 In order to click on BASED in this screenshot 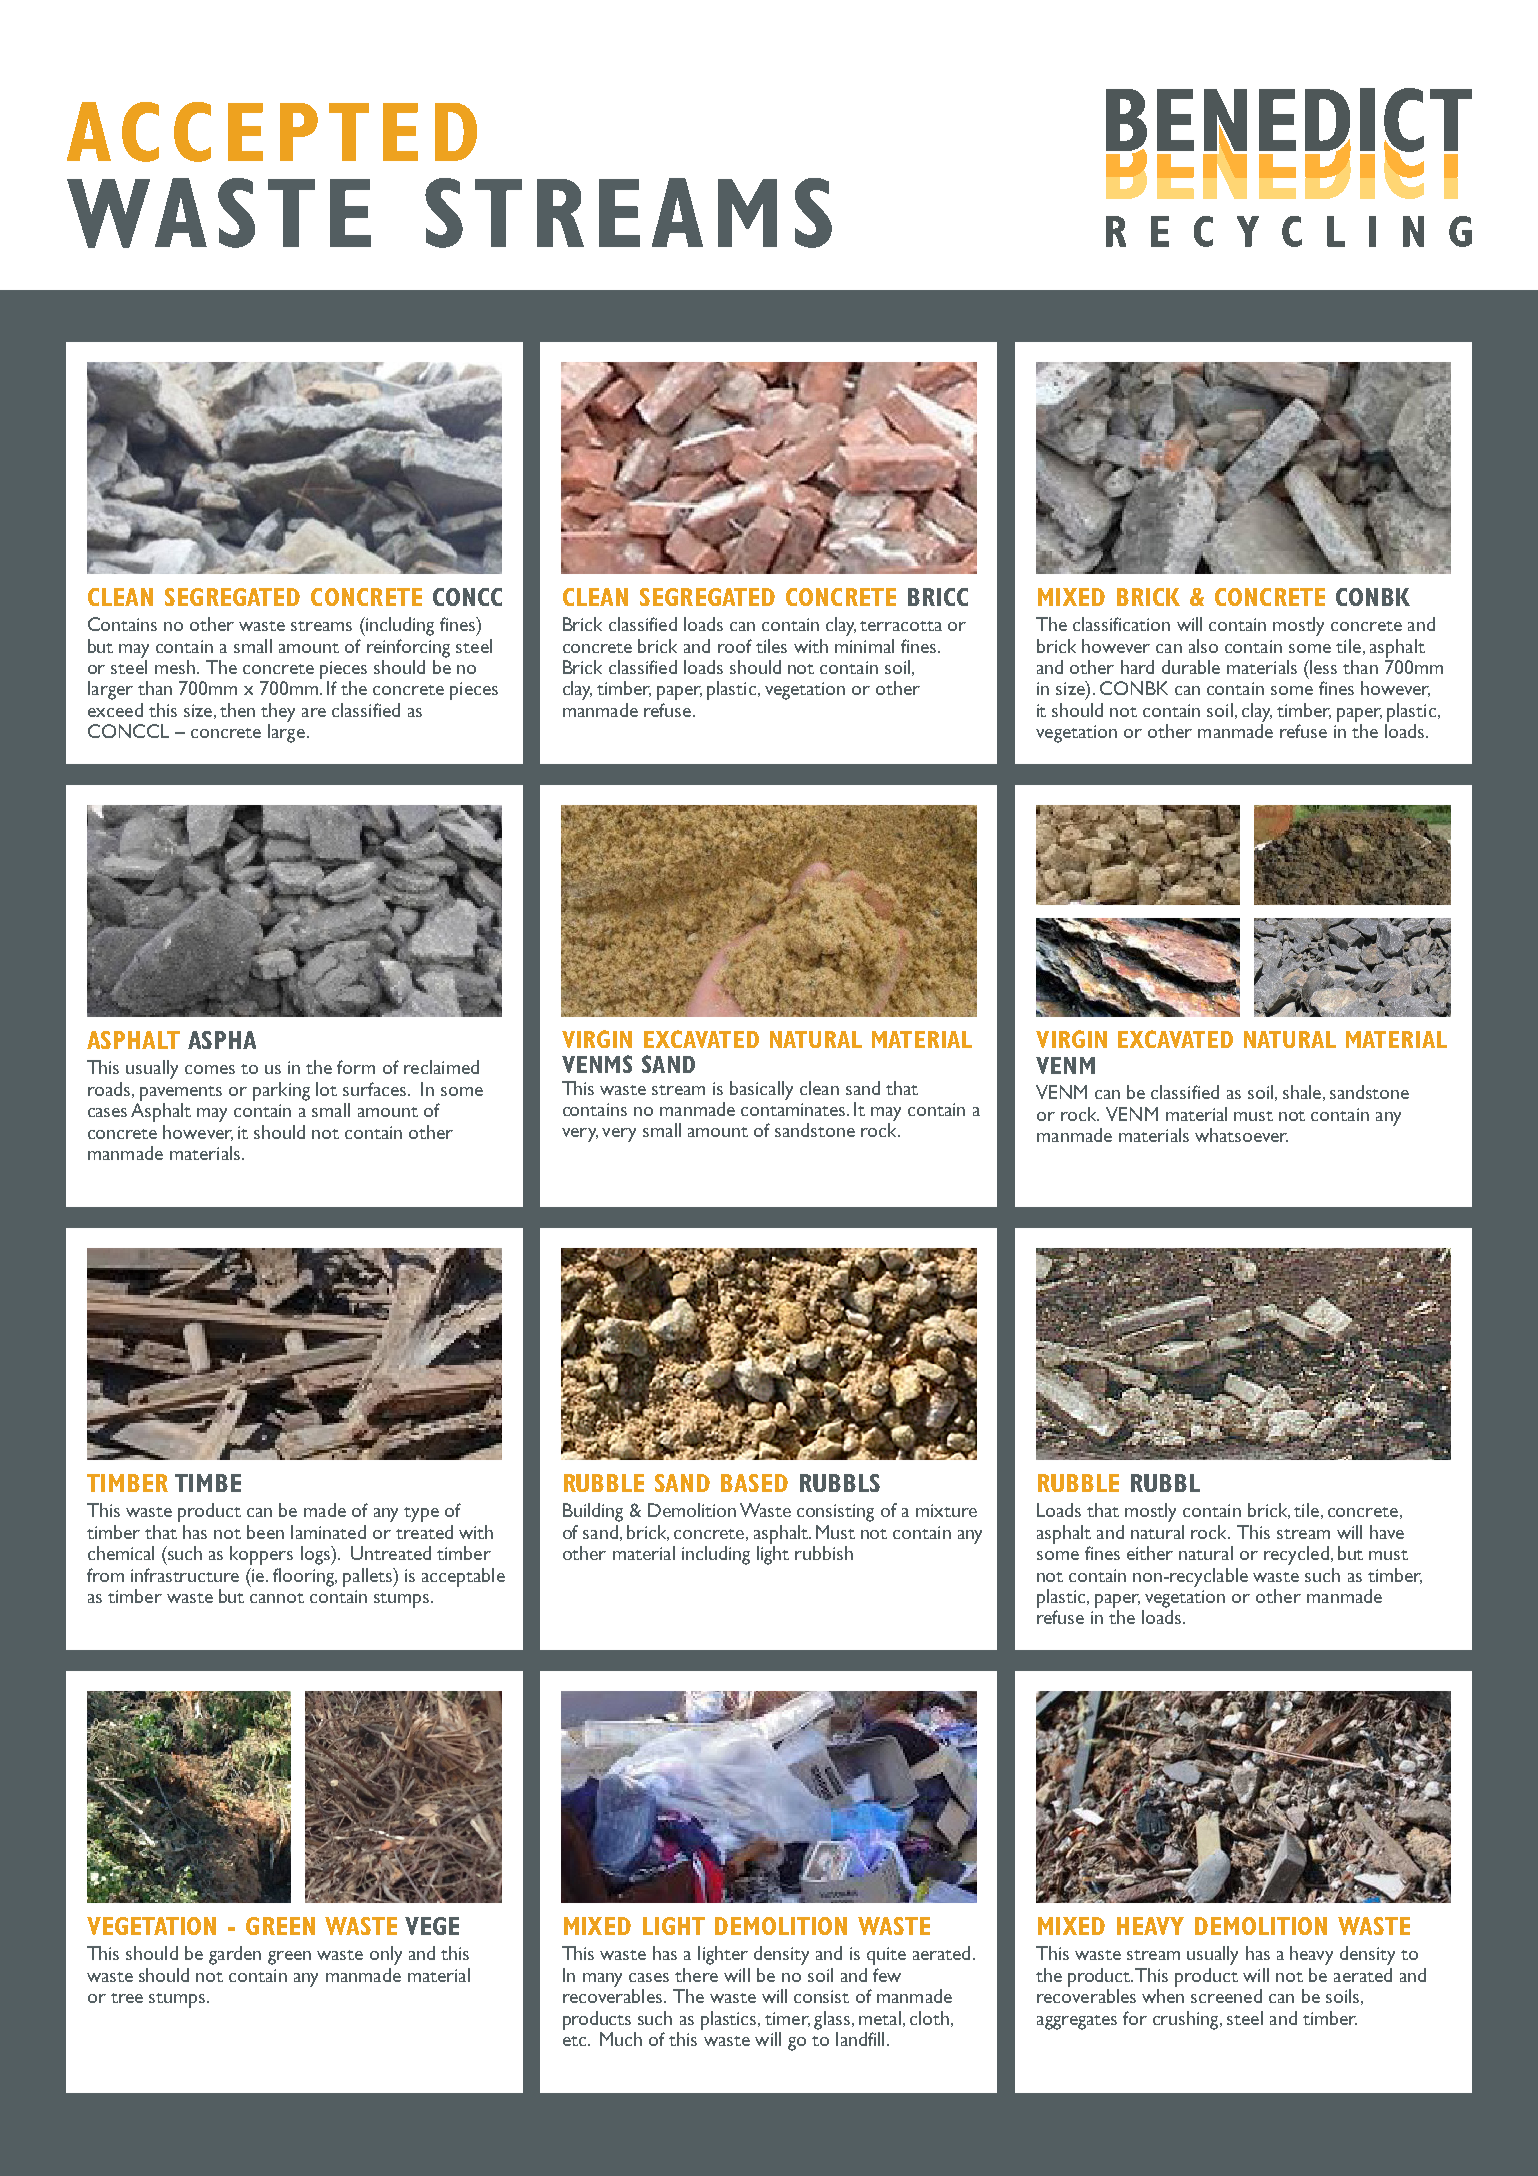, I will do `click(754, 1483)`.
